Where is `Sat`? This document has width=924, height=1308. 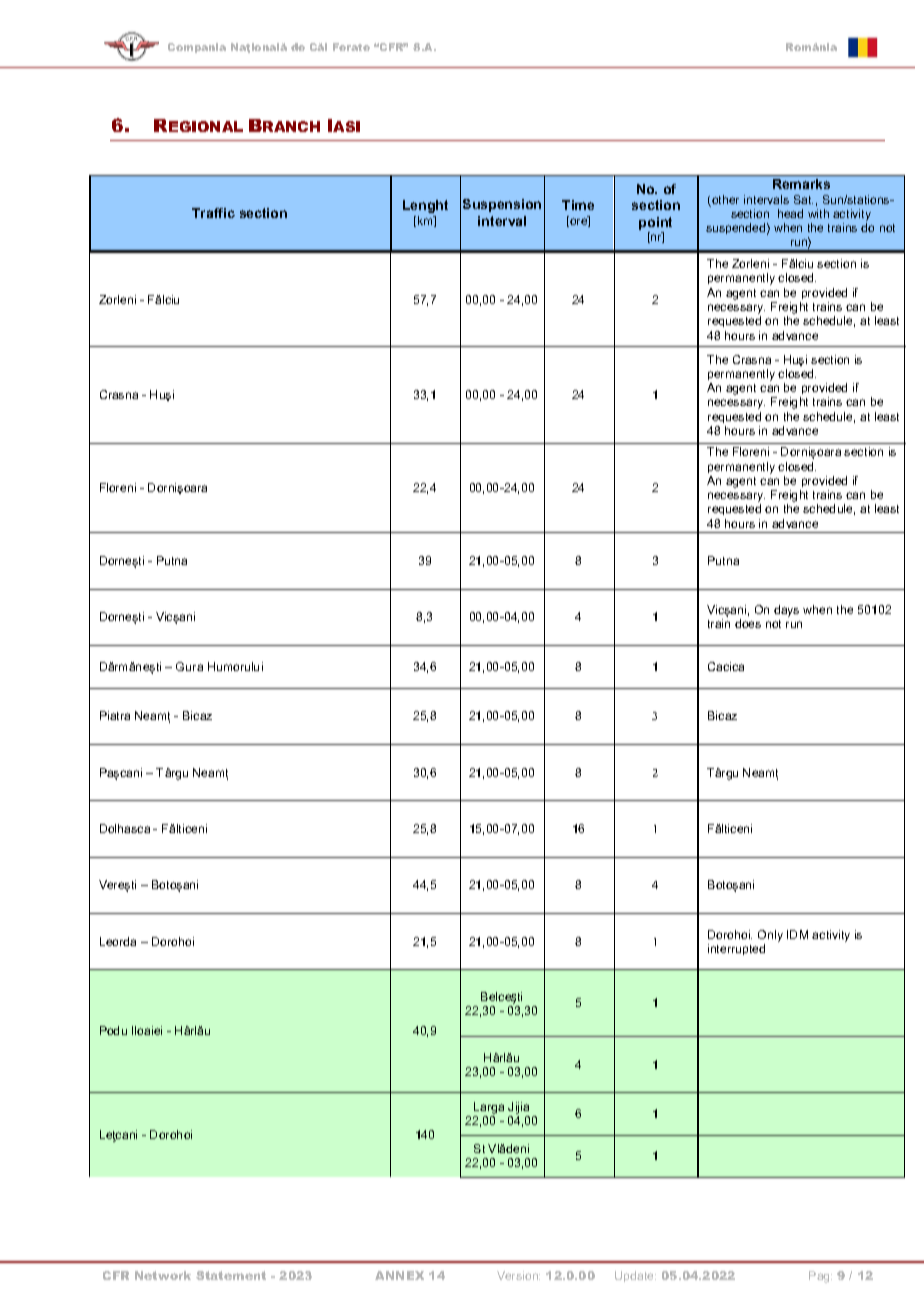 Sat is located at coordinates (803, 199).
